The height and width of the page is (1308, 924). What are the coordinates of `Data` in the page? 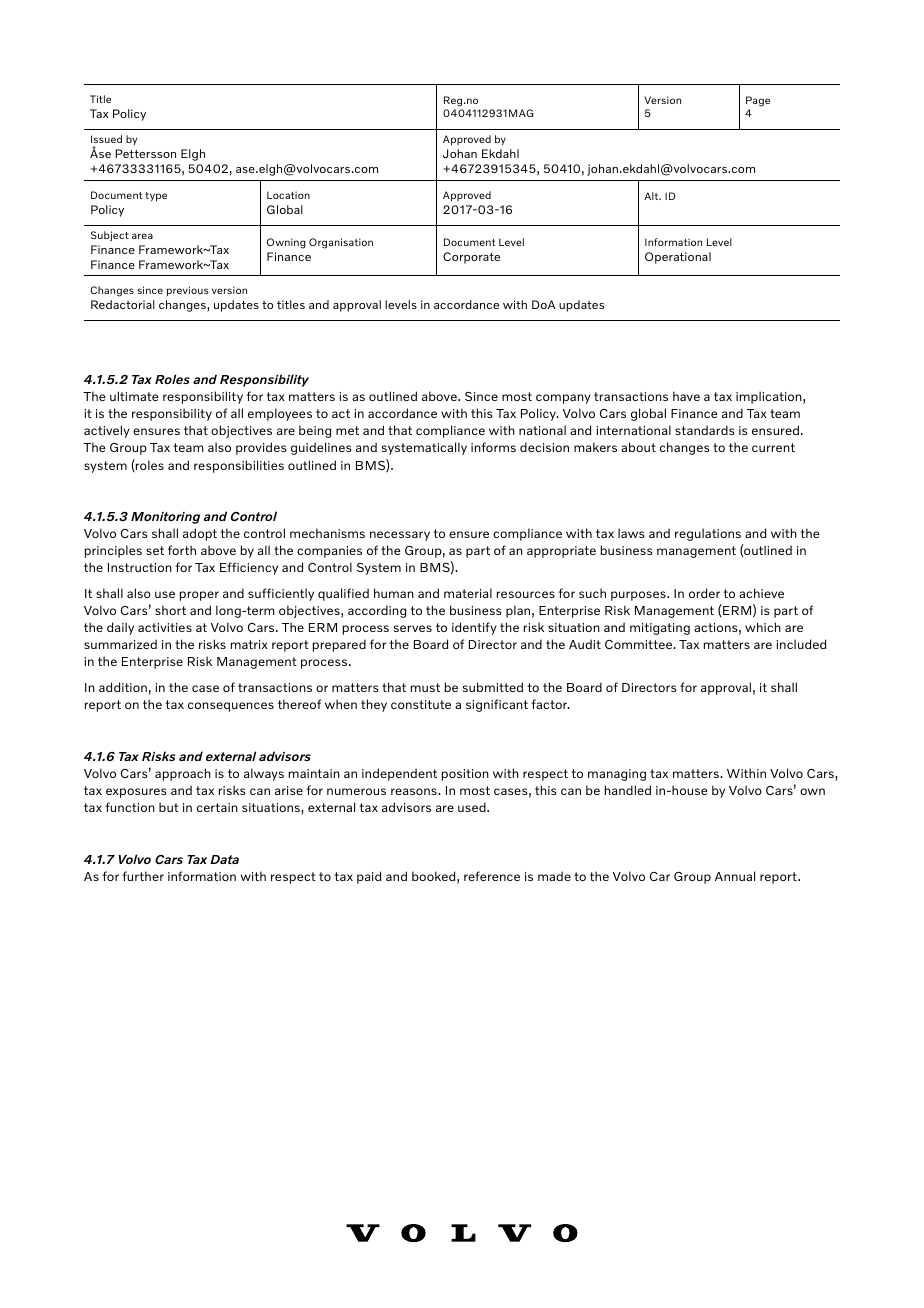 It's located at (224, 859).
